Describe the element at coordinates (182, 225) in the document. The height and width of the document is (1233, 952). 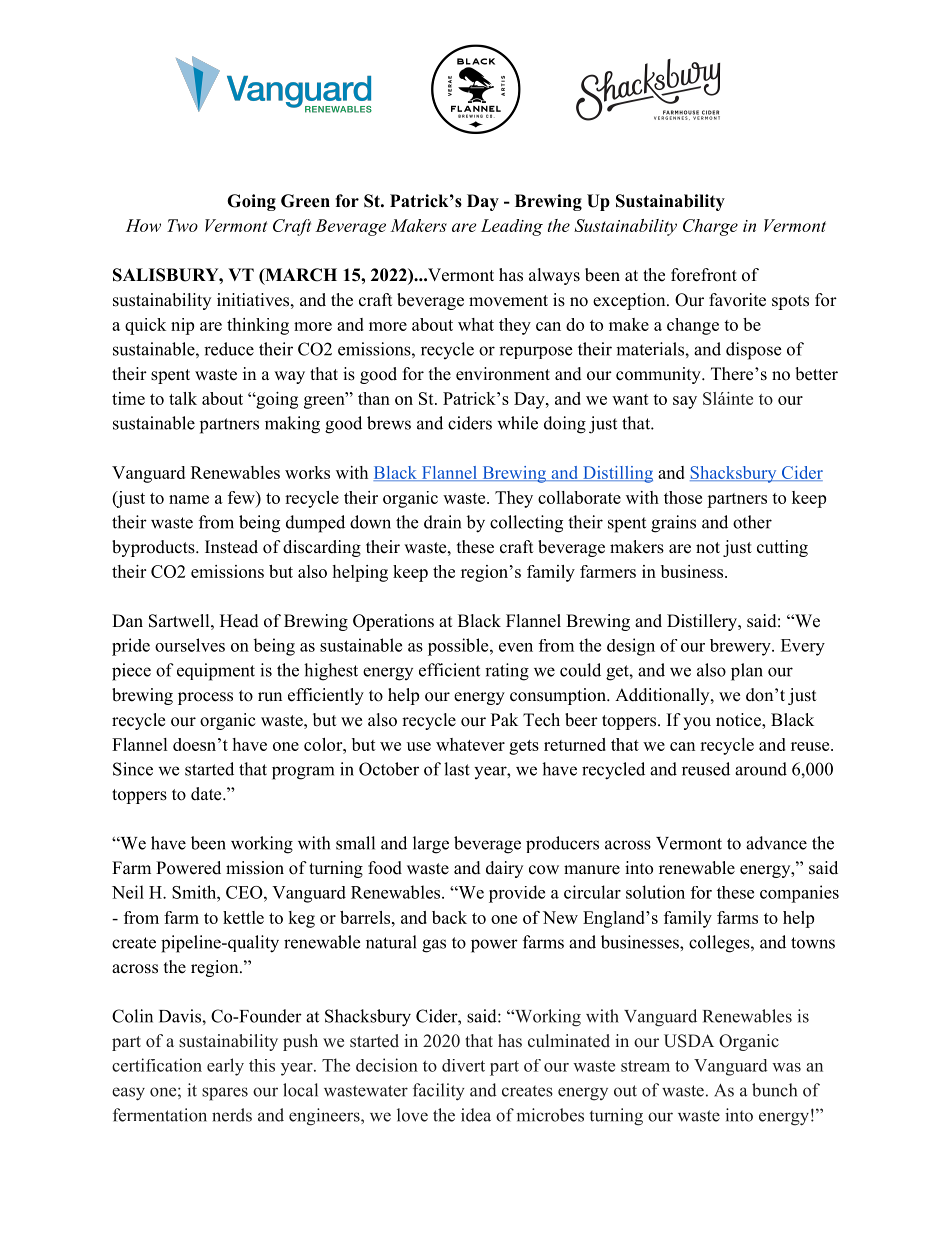
I see `Two` at that location.
